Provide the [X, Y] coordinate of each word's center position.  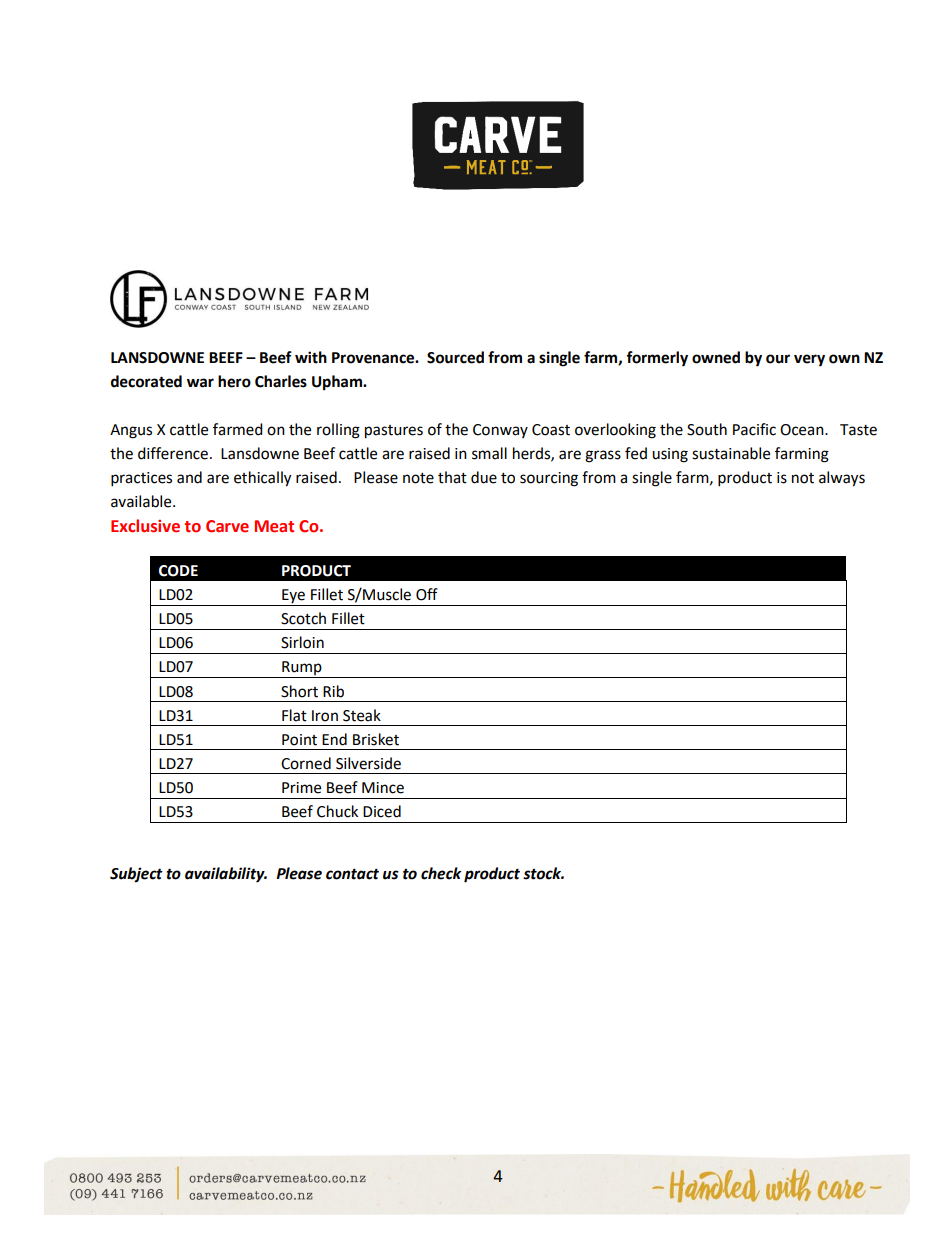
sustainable [731, 453]
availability [226, 875]
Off [427, 594]
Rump [302, 669]
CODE [178, 571]
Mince [383, 788]
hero [234, 381]
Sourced [455, 357]
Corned [306, 763]
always [842, 479]
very [809, 360]
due [484, 477]
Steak [362, 715]
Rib [333, 691]
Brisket [376, 739]
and [189, 477]
